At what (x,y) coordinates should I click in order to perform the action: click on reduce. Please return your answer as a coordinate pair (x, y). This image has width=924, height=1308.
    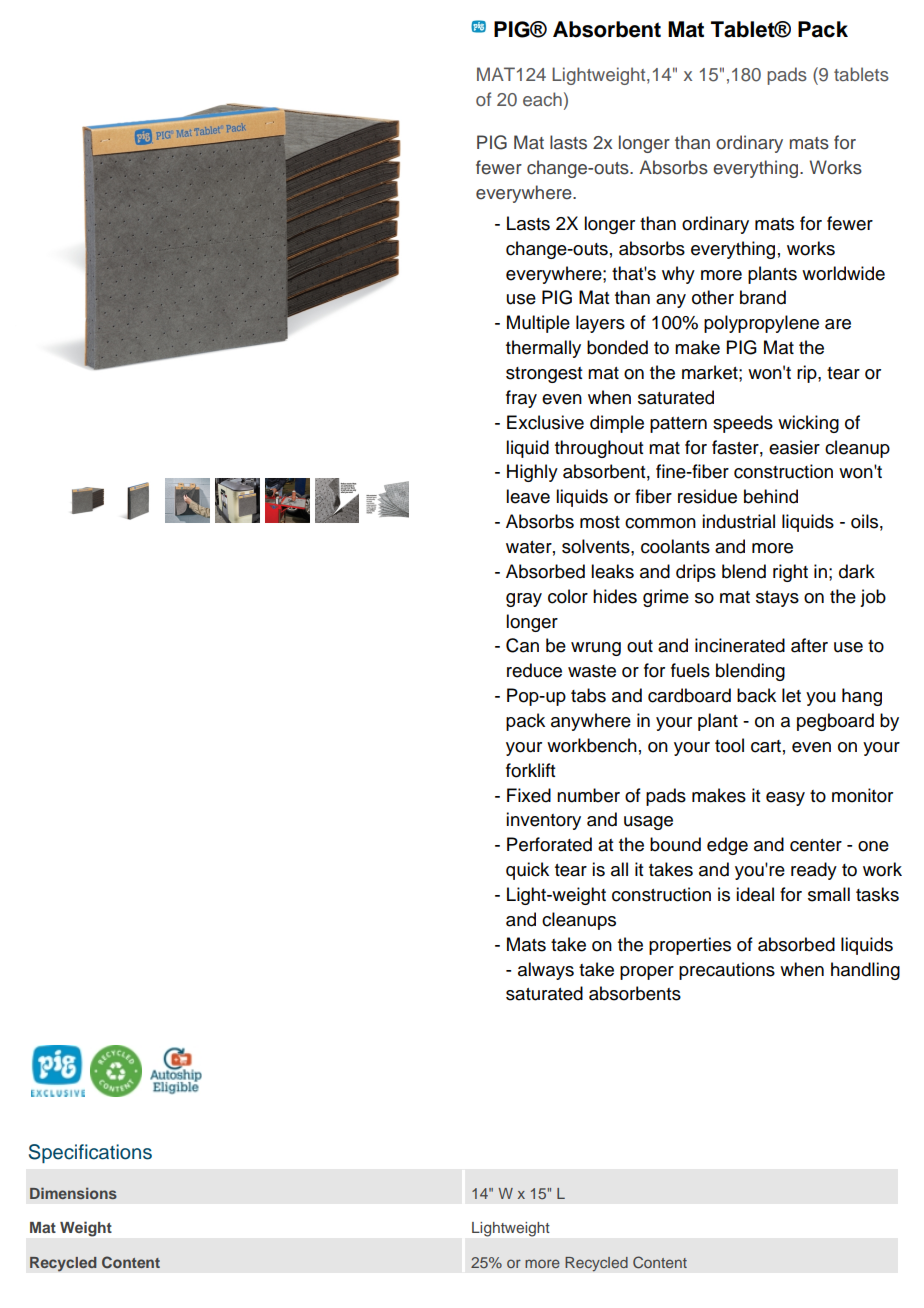
    Looking at the image, I should click on (534, 670).
